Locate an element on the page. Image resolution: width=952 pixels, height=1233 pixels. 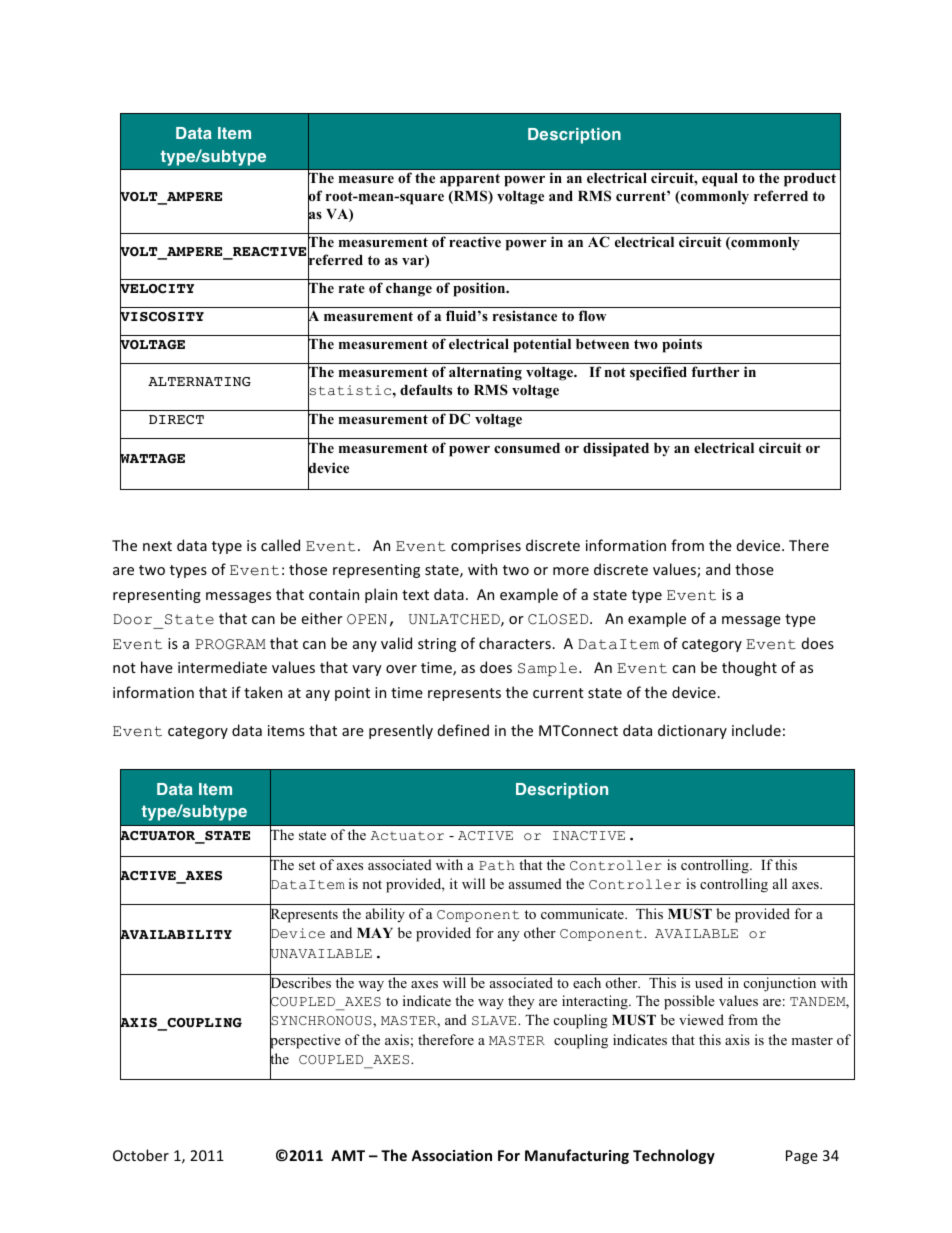
WATTAGE is located at coordinates (152, 459).
